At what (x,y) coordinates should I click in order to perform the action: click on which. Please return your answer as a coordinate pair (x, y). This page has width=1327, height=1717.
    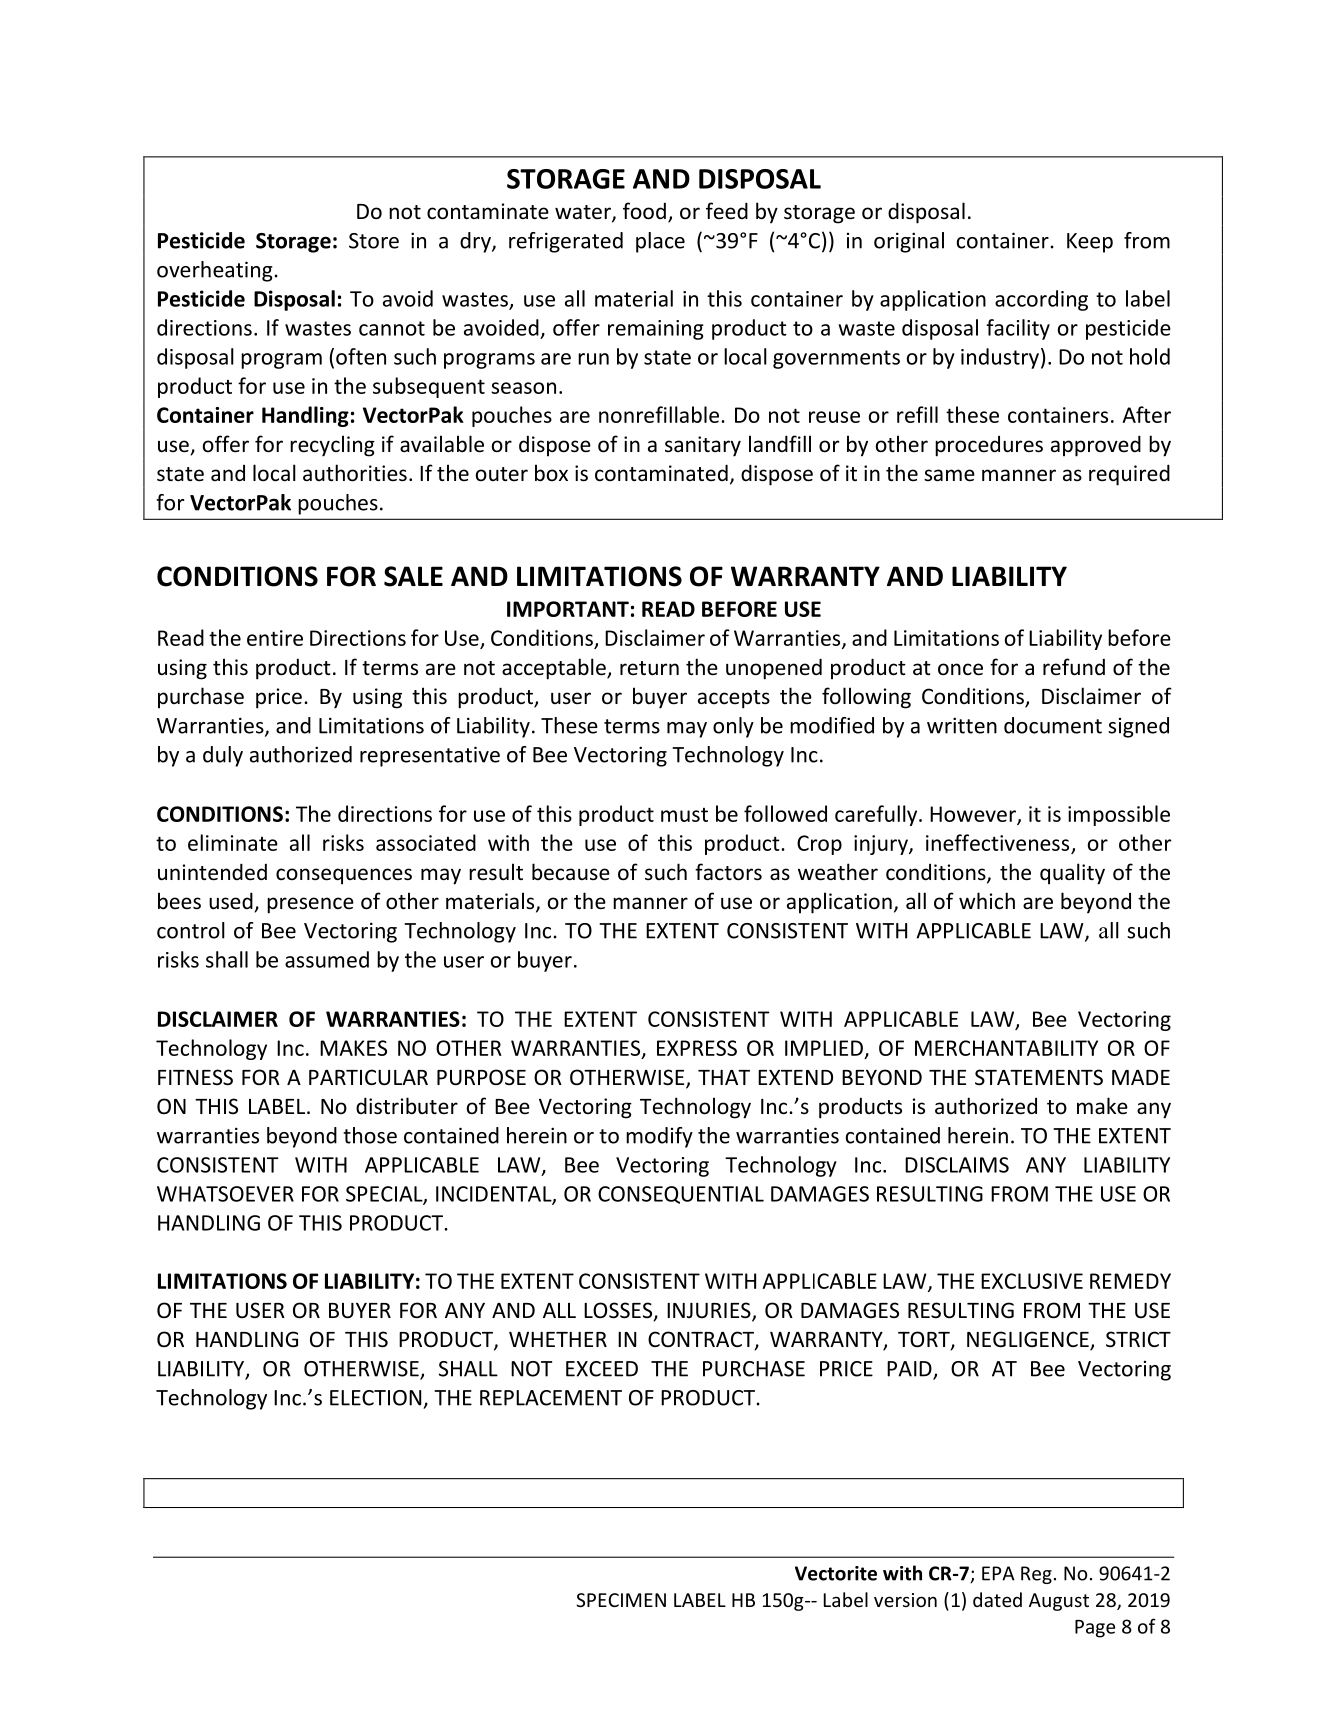
    Looking at the image, I should click on (987, 901).
